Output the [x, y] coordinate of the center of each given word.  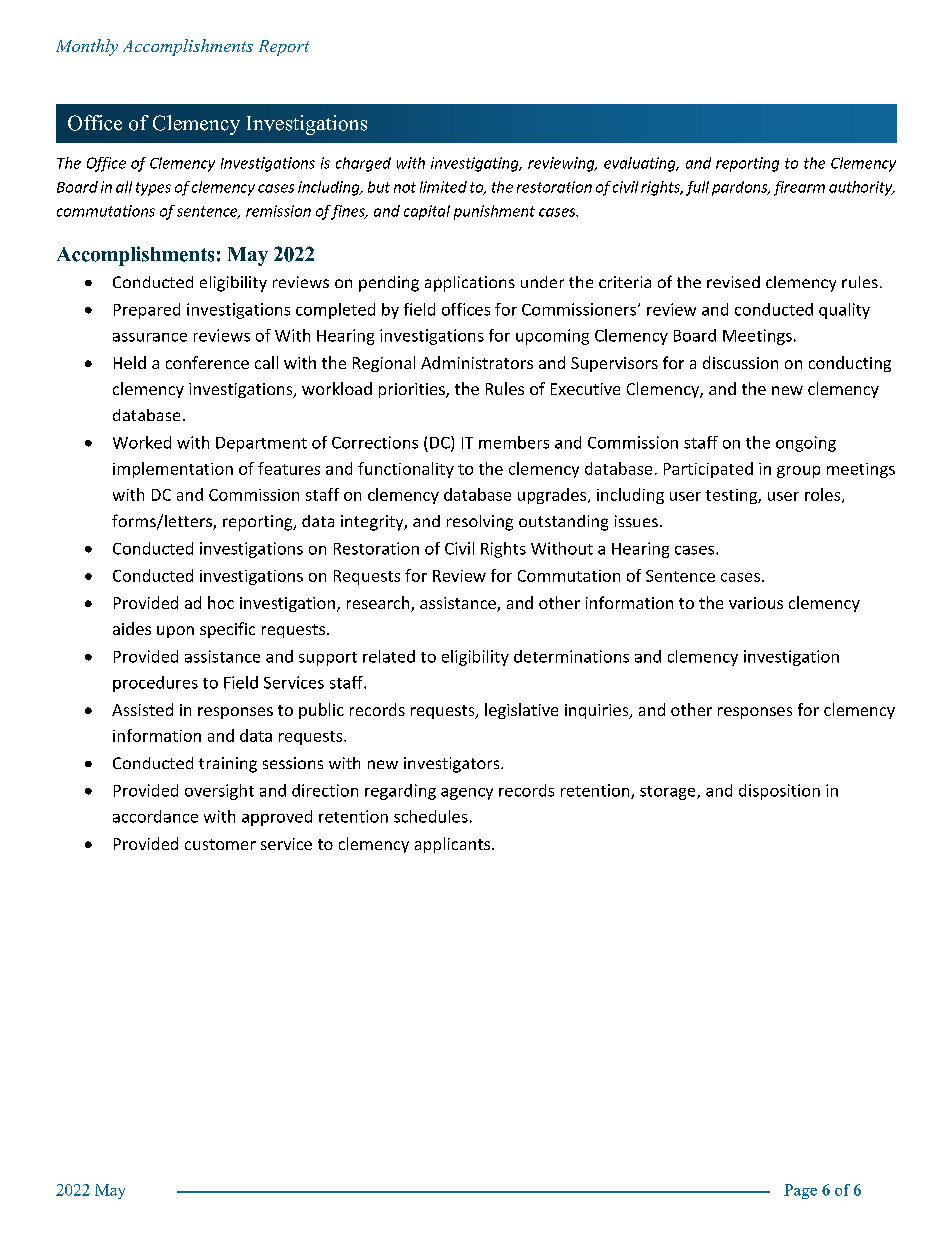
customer [220, 844]
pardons [741, 188]
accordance [155, 816]
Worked [142, 442]
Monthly [87, 47]
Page [800, 1191]
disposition [779, 792]
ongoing [806, 444]
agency [467, 794]
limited [443, 187]
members [514, 442]
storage [669, 793]
